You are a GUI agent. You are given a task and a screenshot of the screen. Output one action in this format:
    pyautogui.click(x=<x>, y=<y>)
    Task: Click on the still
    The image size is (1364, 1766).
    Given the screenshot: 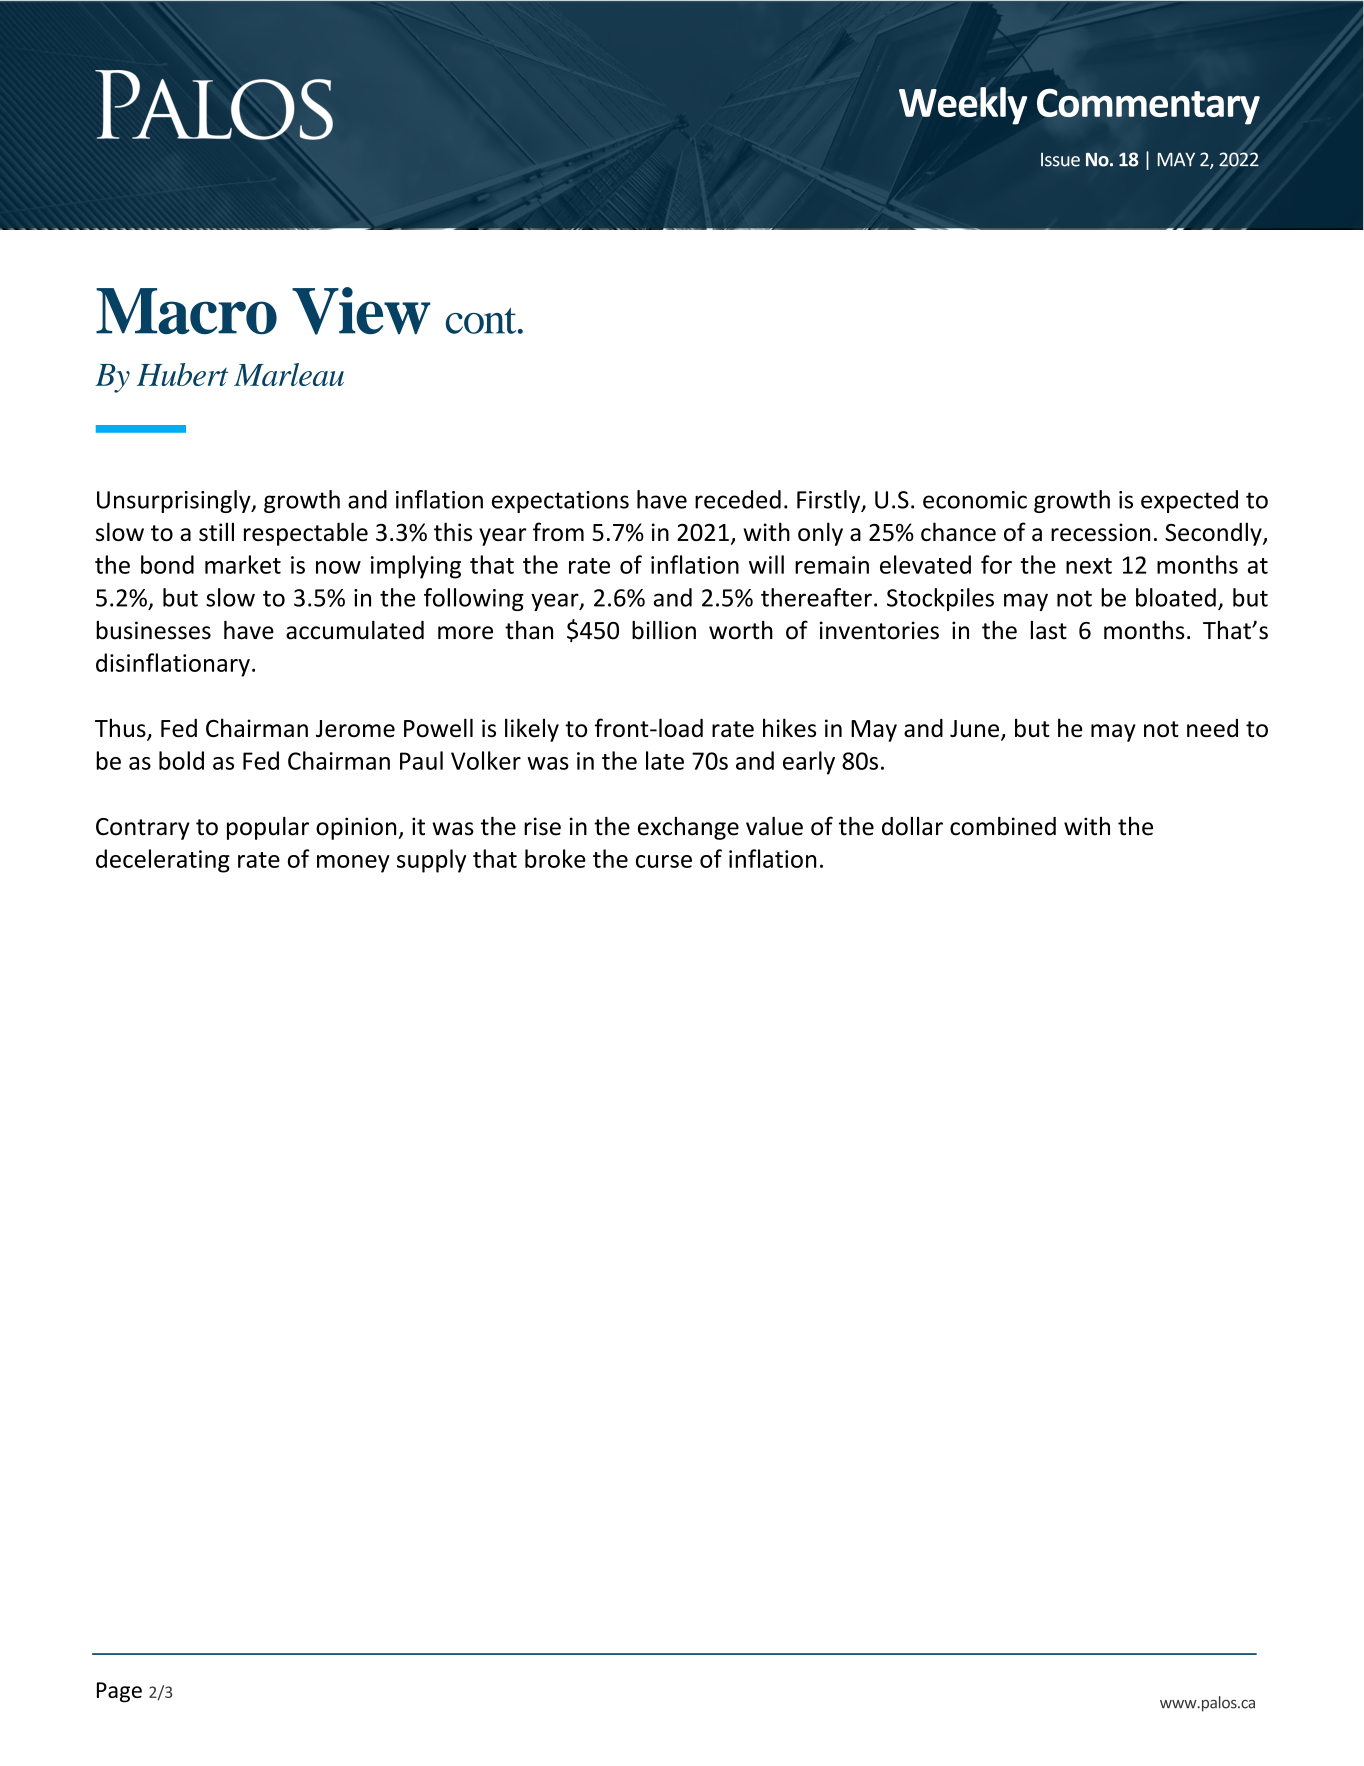 What is the action you would take?
    pyautogui.click(x=216, y=531)
